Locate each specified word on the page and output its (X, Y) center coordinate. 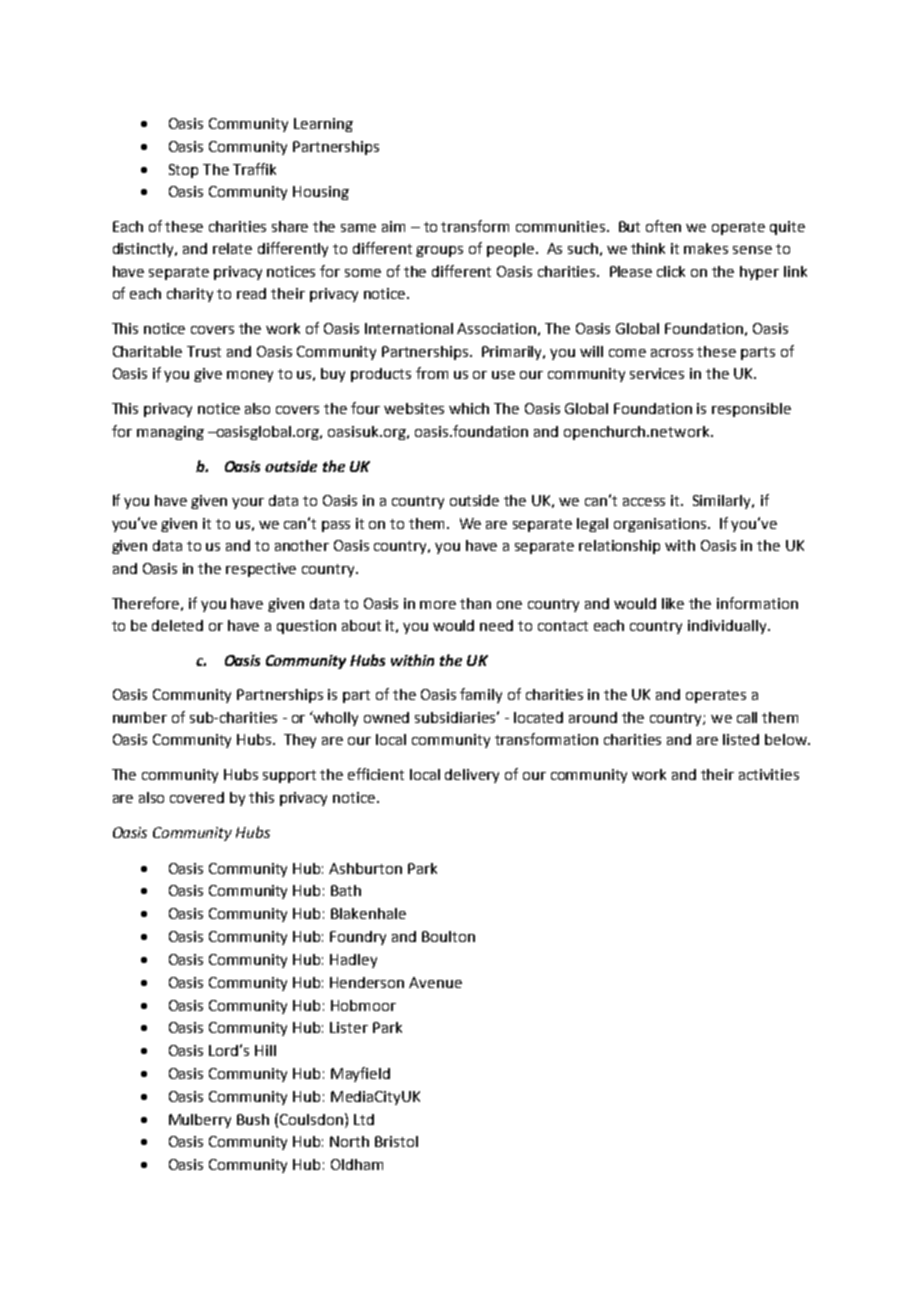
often (663, 226)
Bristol (396, 1141)
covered (197, 797)
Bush (253, 1119)
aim (393, 226)
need (496, 625)
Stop (183, 171)
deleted (177, 625)
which (469, 408)
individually (728, 627)
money (250, 376)
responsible (751, 410)
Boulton (448, 936)
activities (769, 774)
